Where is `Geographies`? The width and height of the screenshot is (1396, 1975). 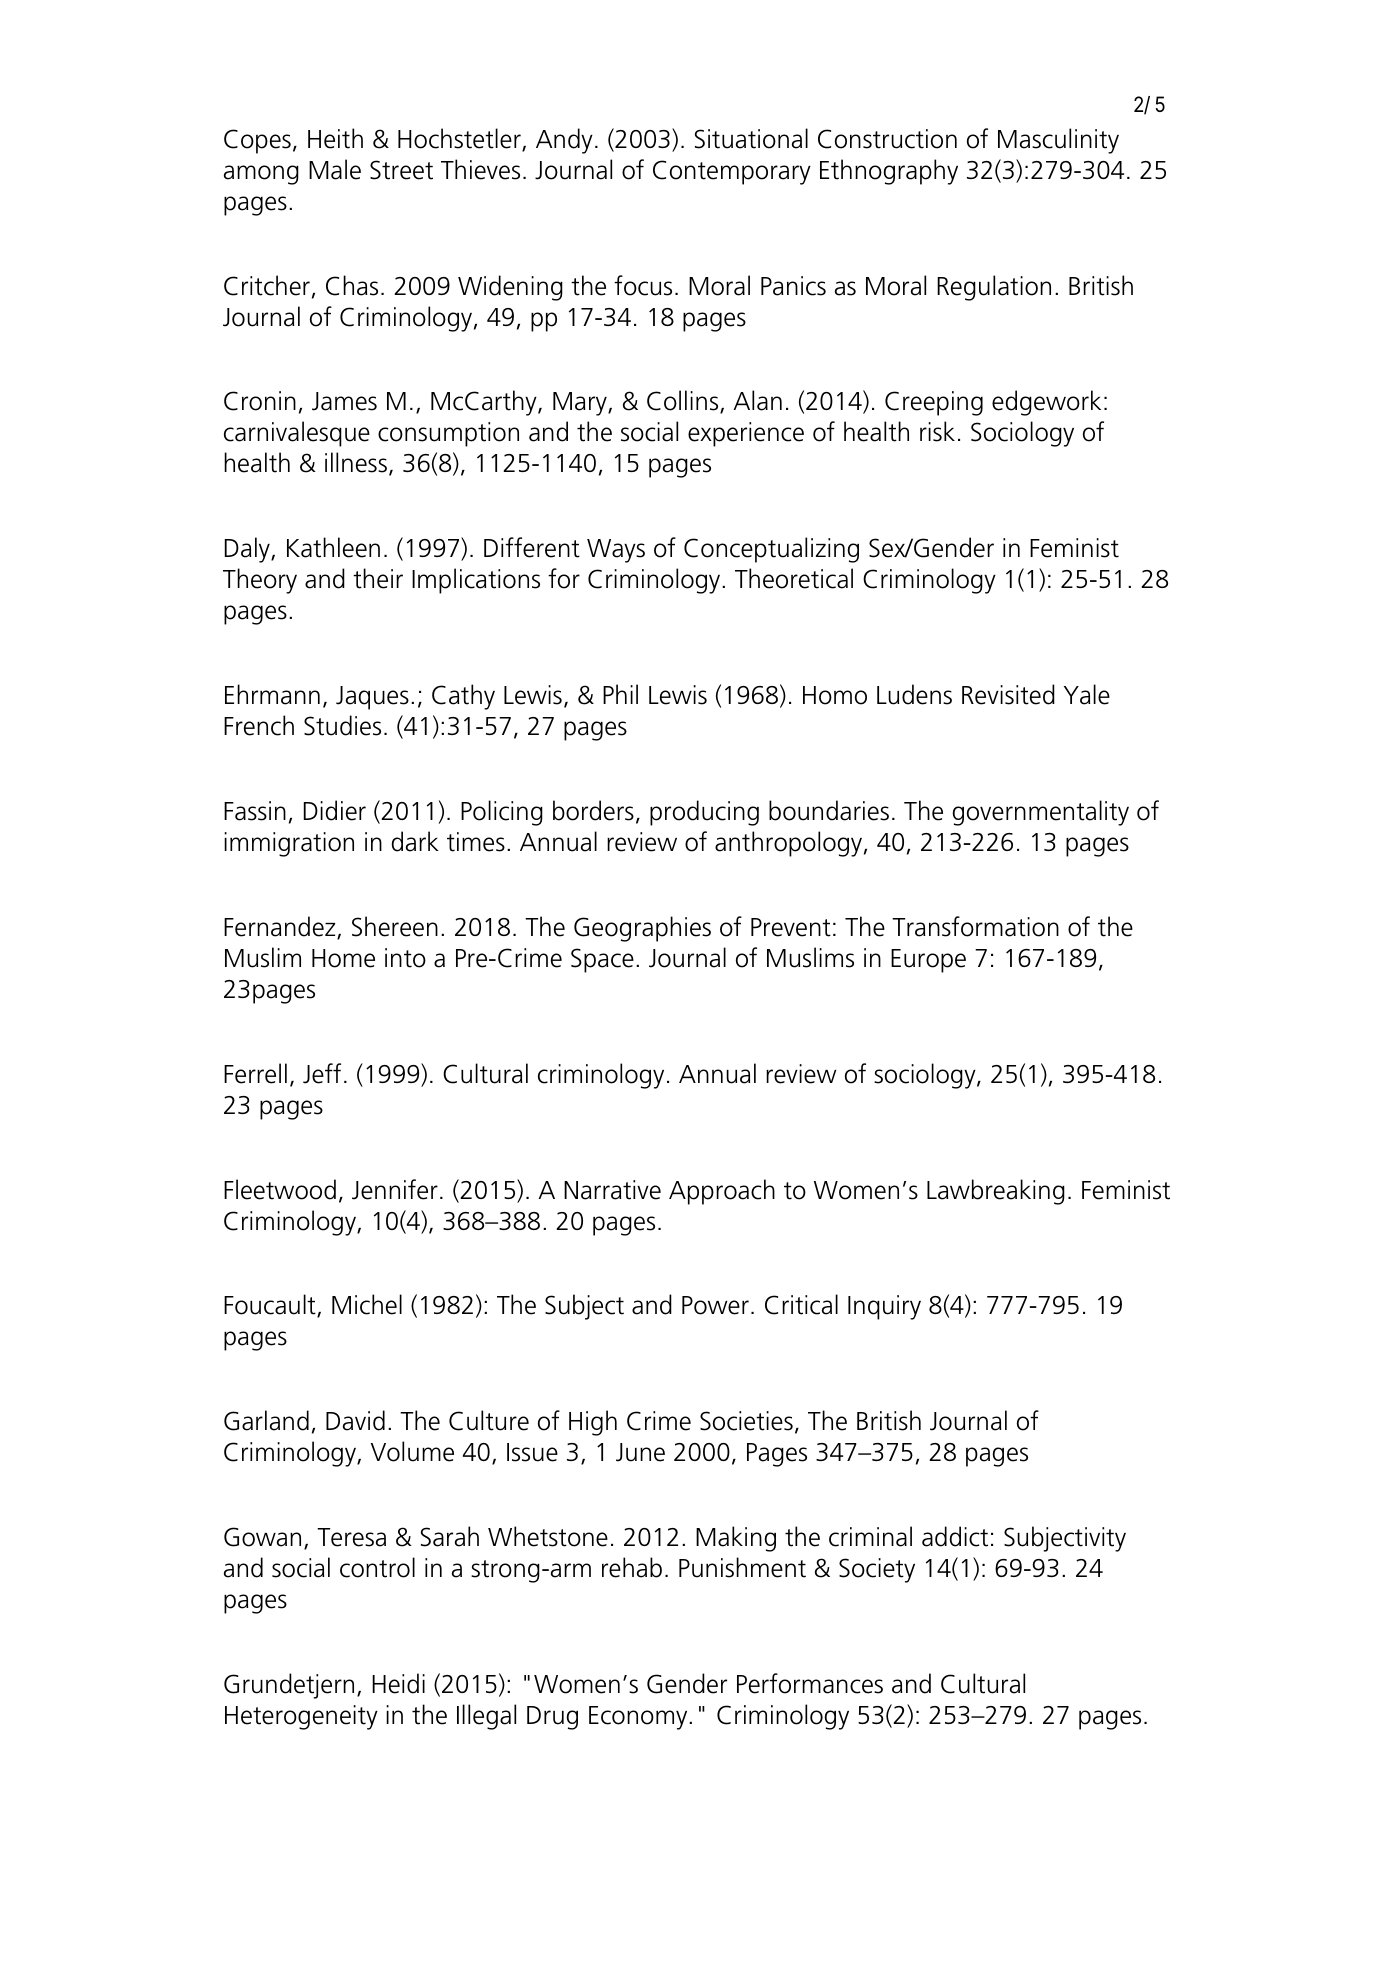
Geographies is located at coordinates (642, 929).
